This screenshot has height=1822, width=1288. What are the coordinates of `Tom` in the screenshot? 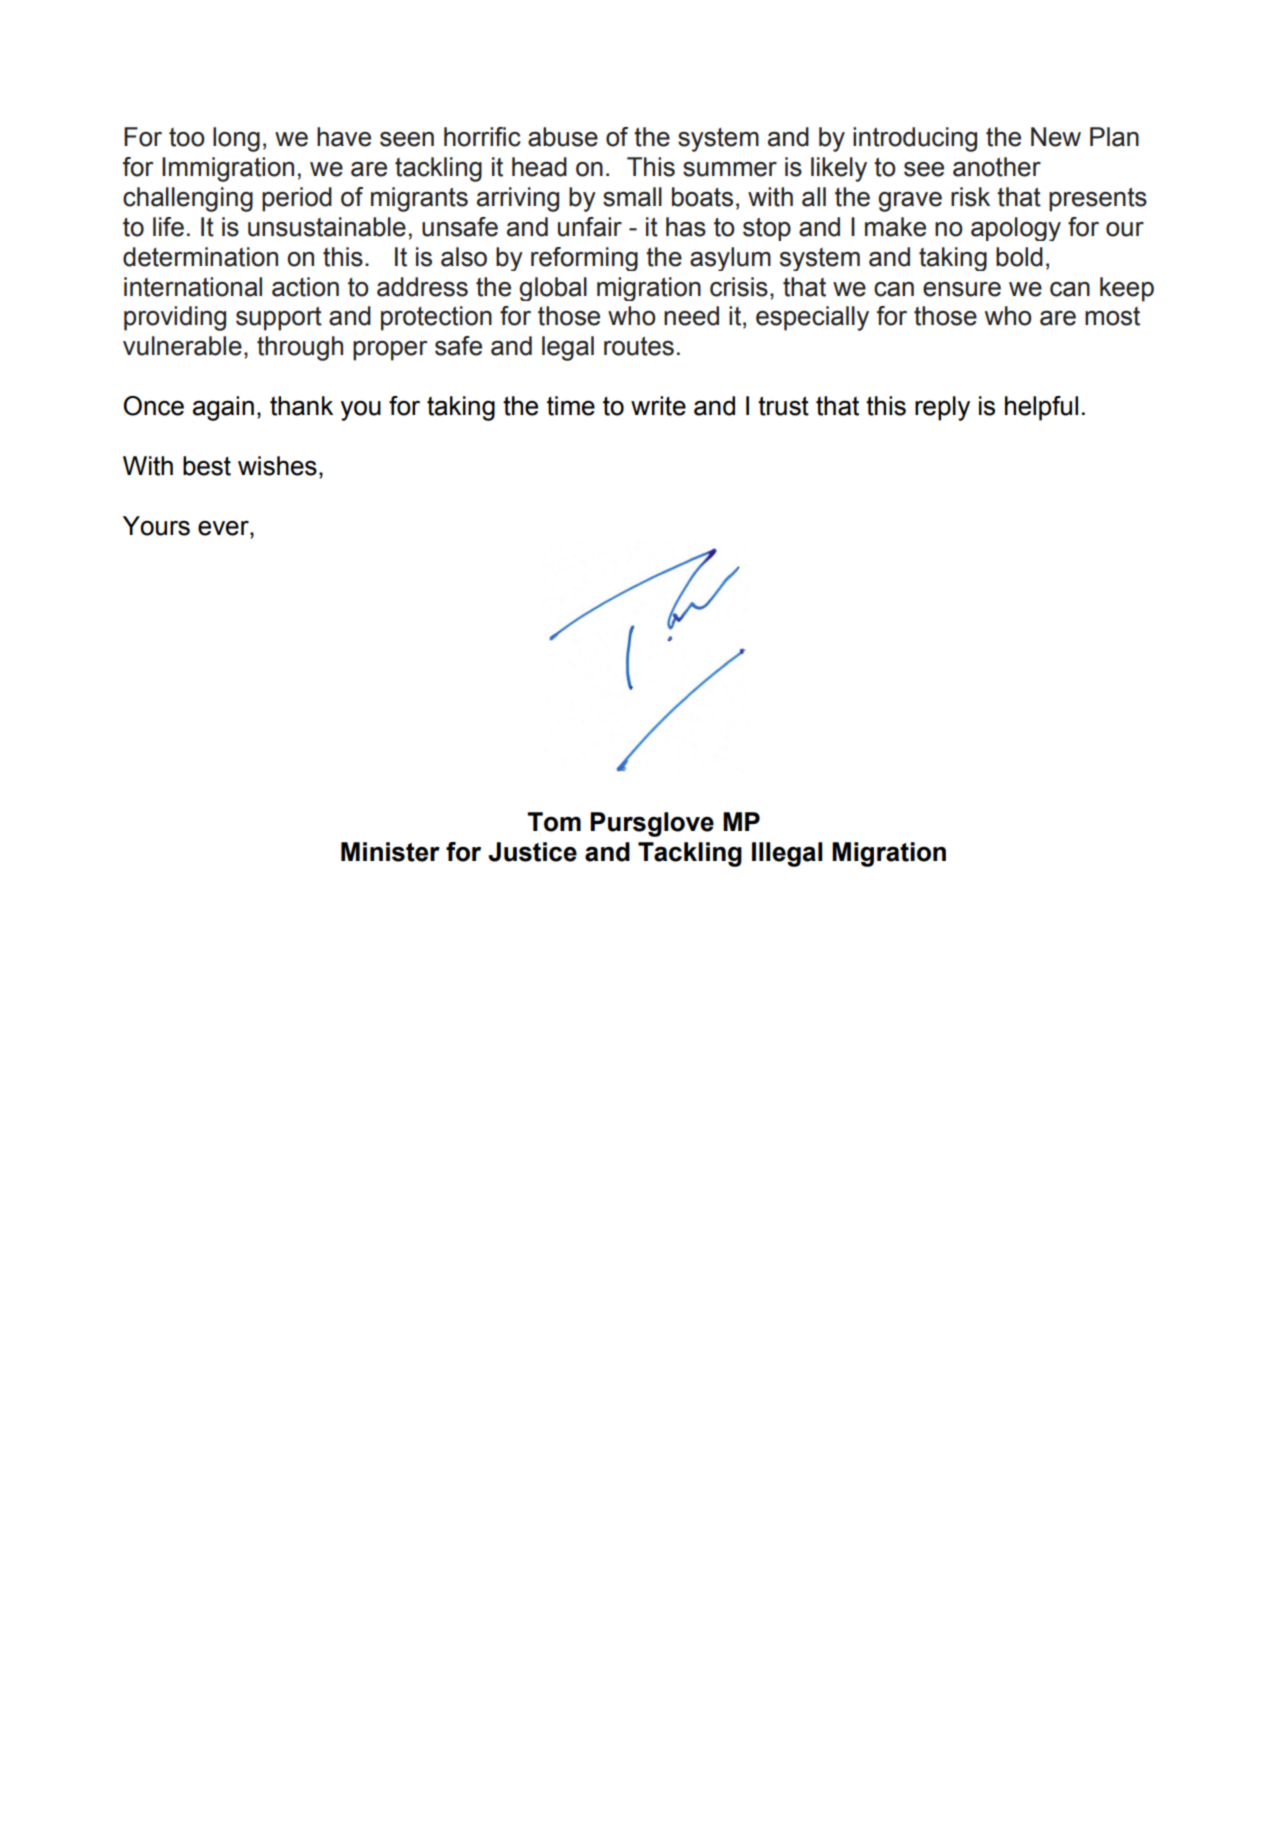 It's located at (554, 822).
